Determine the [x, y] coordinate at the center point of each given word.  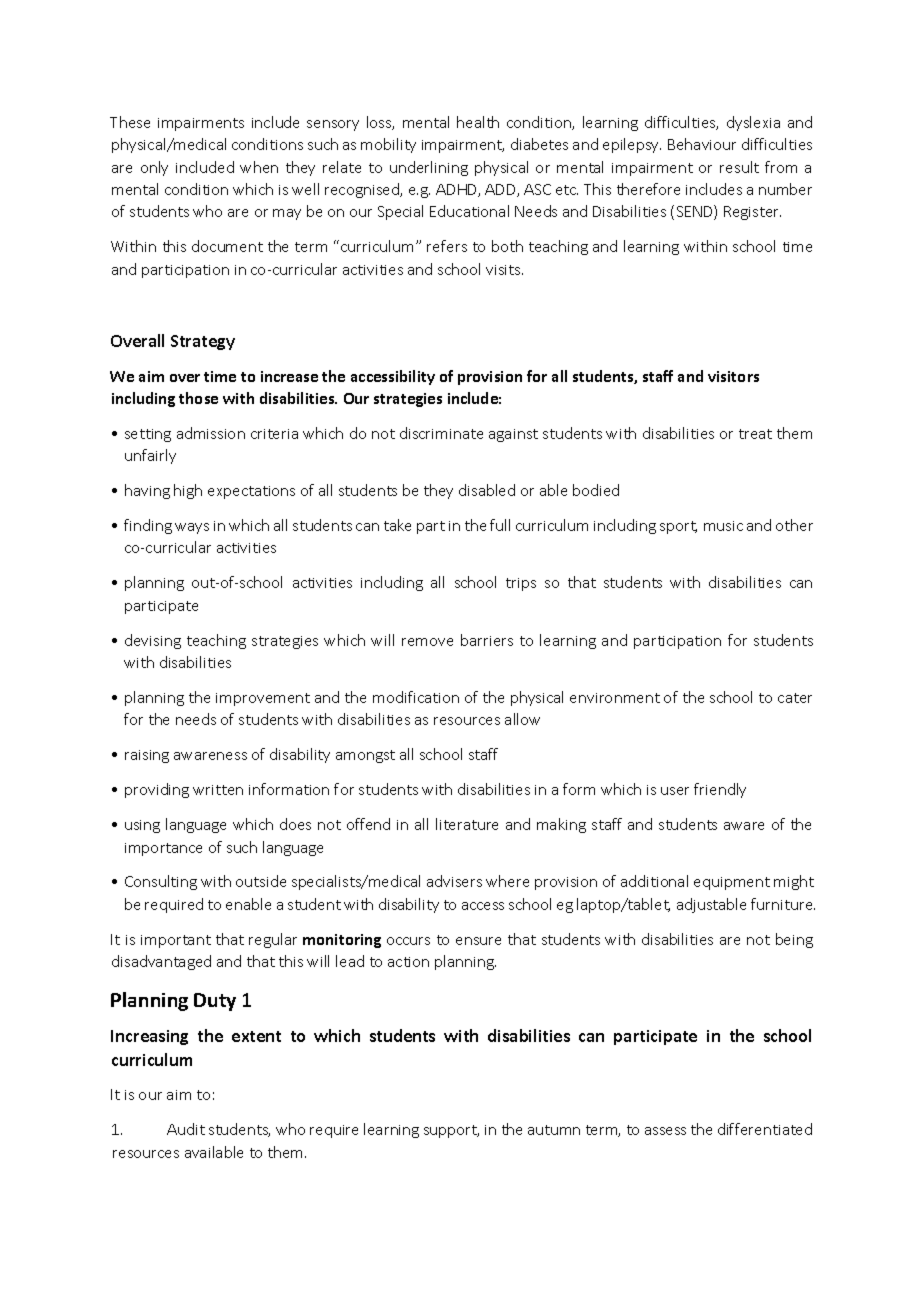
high [188, 491]
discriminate [441, 433]
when [259, 167]
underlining [429, 168]
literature [467, 824]
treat [755, 434]
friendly [720, 790]
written [218, 790]
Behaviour [702, 144]
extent [256, 1036]
